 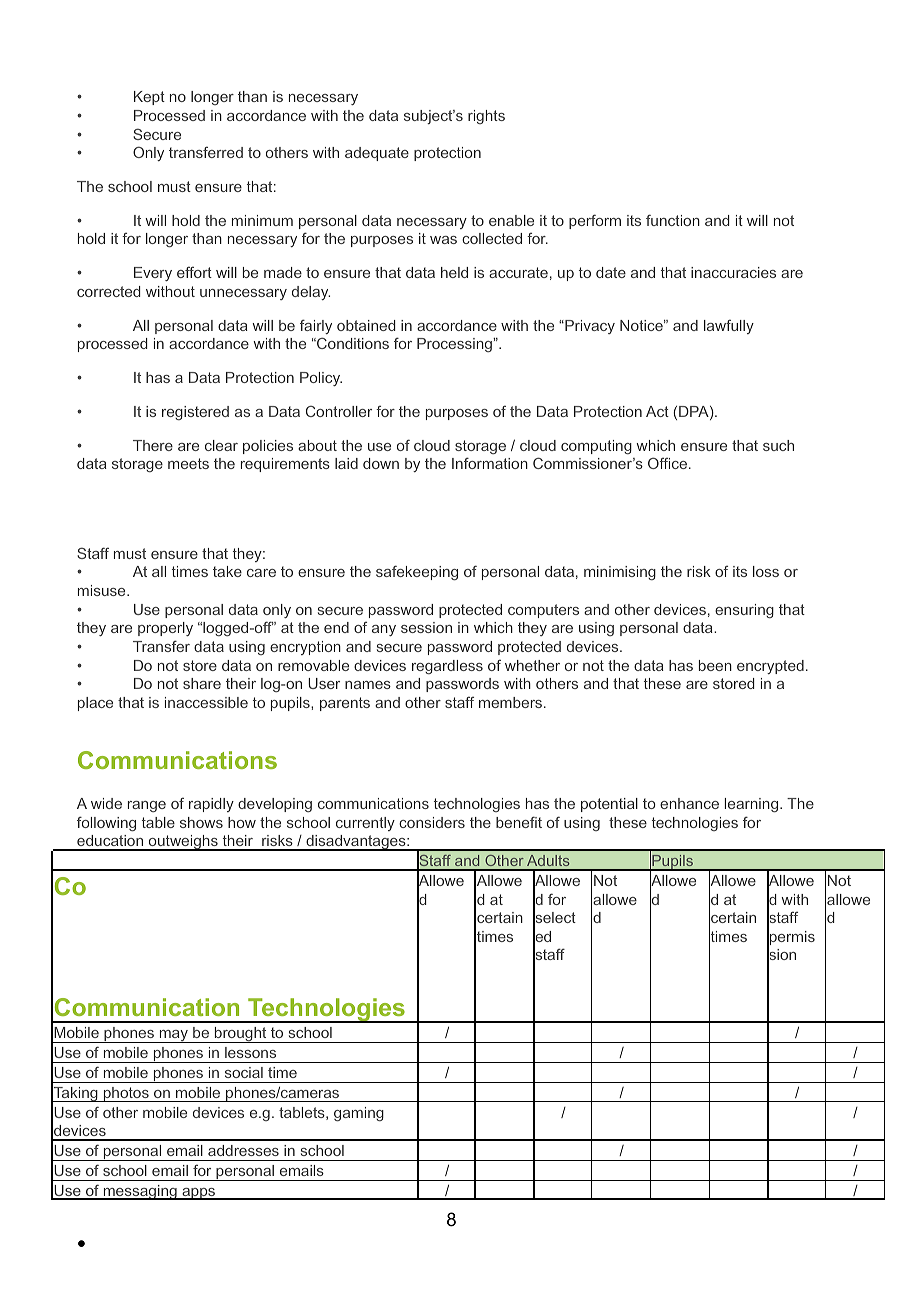 What do you see at coordinates (486, 117) in the screenshot?
I see `rights` at bounding box center [486, 117].
